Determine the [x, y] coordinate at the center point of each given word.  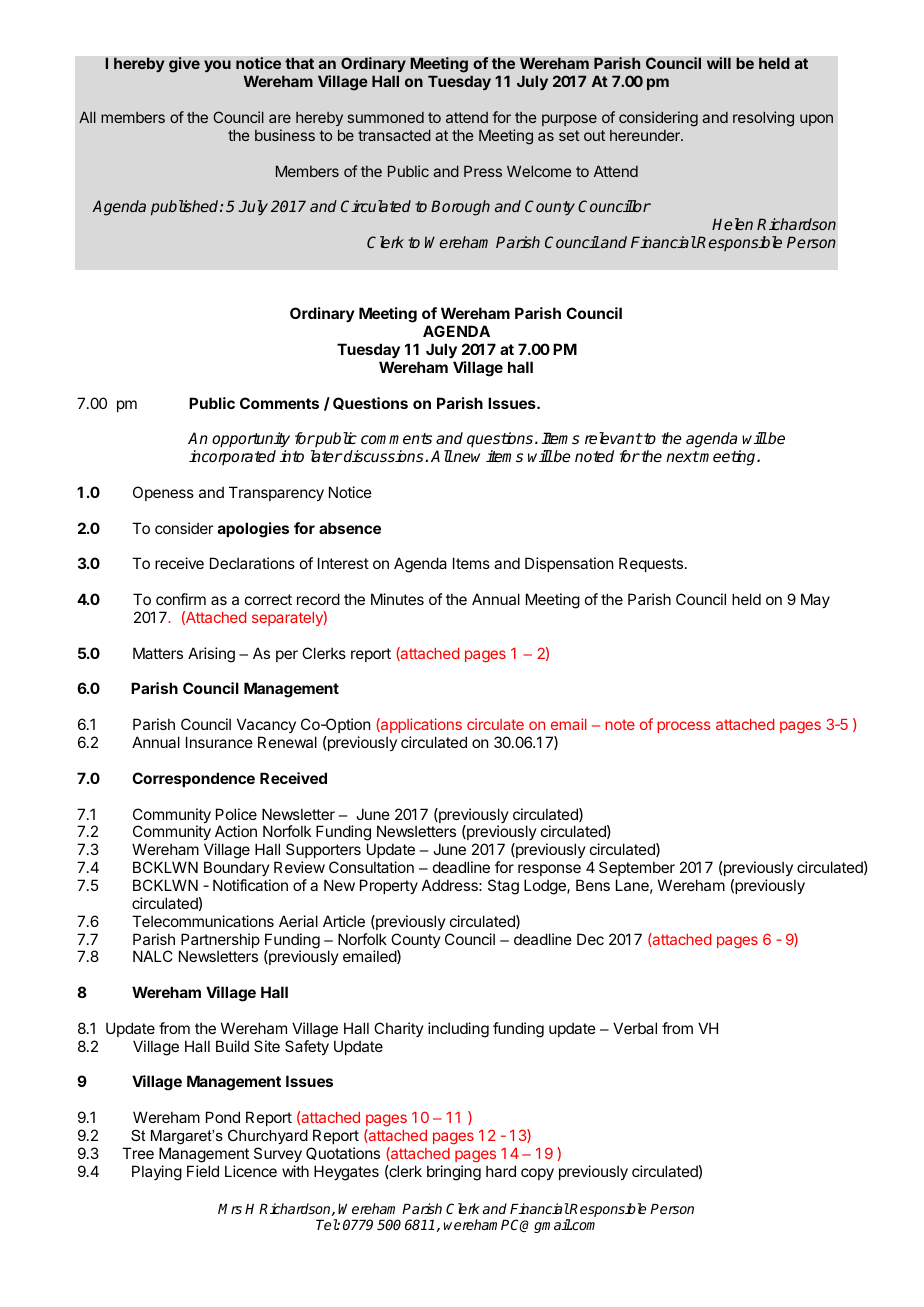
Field [203, 1171]
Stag [503, 887]
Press [483, 171]
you [217, 66]
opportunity [251, 441]
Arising [211, 655]
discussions [384, 456]
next [682, 456]
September [637, 868]
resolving [763, 119]
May [815, 600]
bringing [454, 1173]
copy [537, 1174]
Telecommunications [203, 921]
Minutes [397, 599]
